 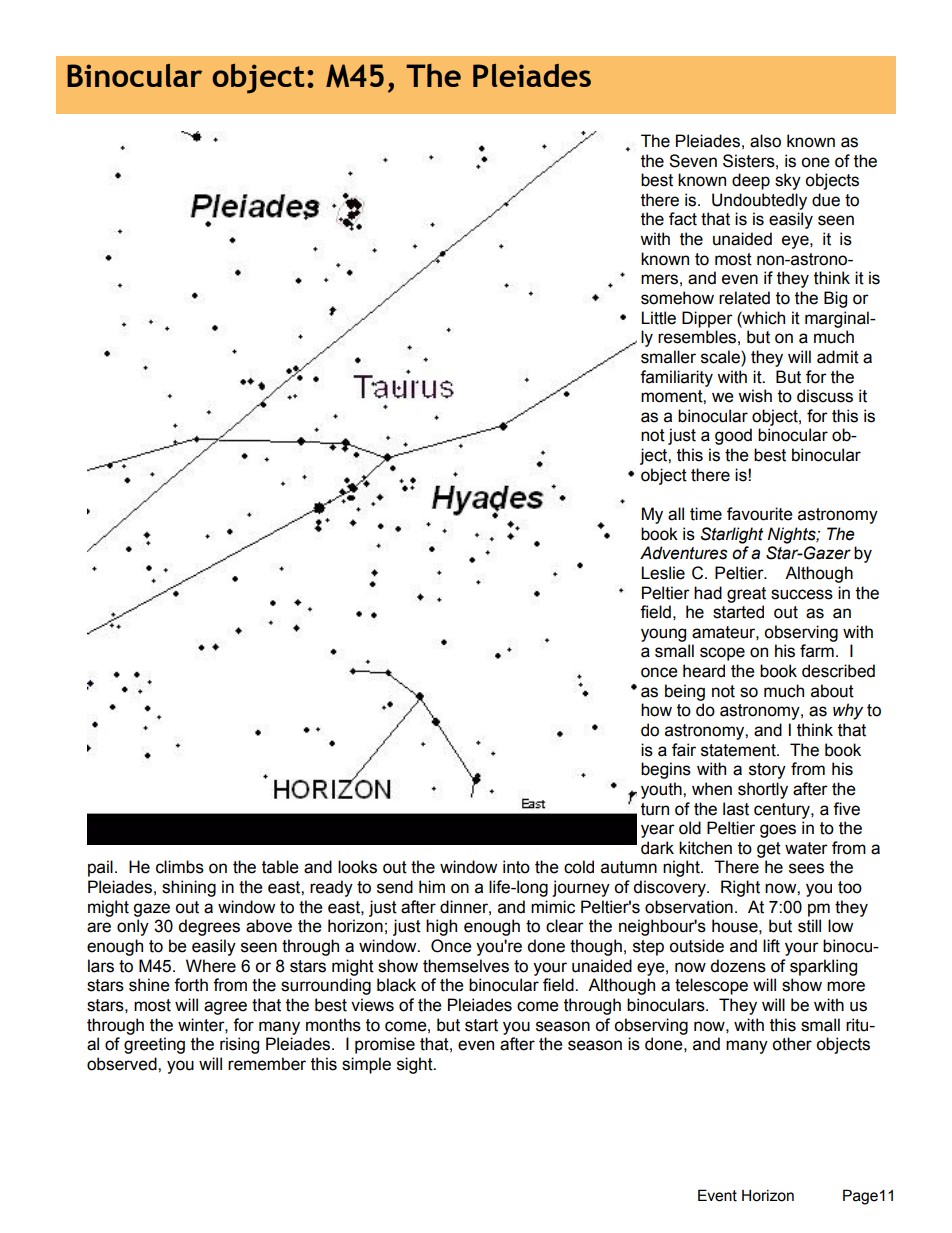 I want to click on great, so click(x=746, y=595).
